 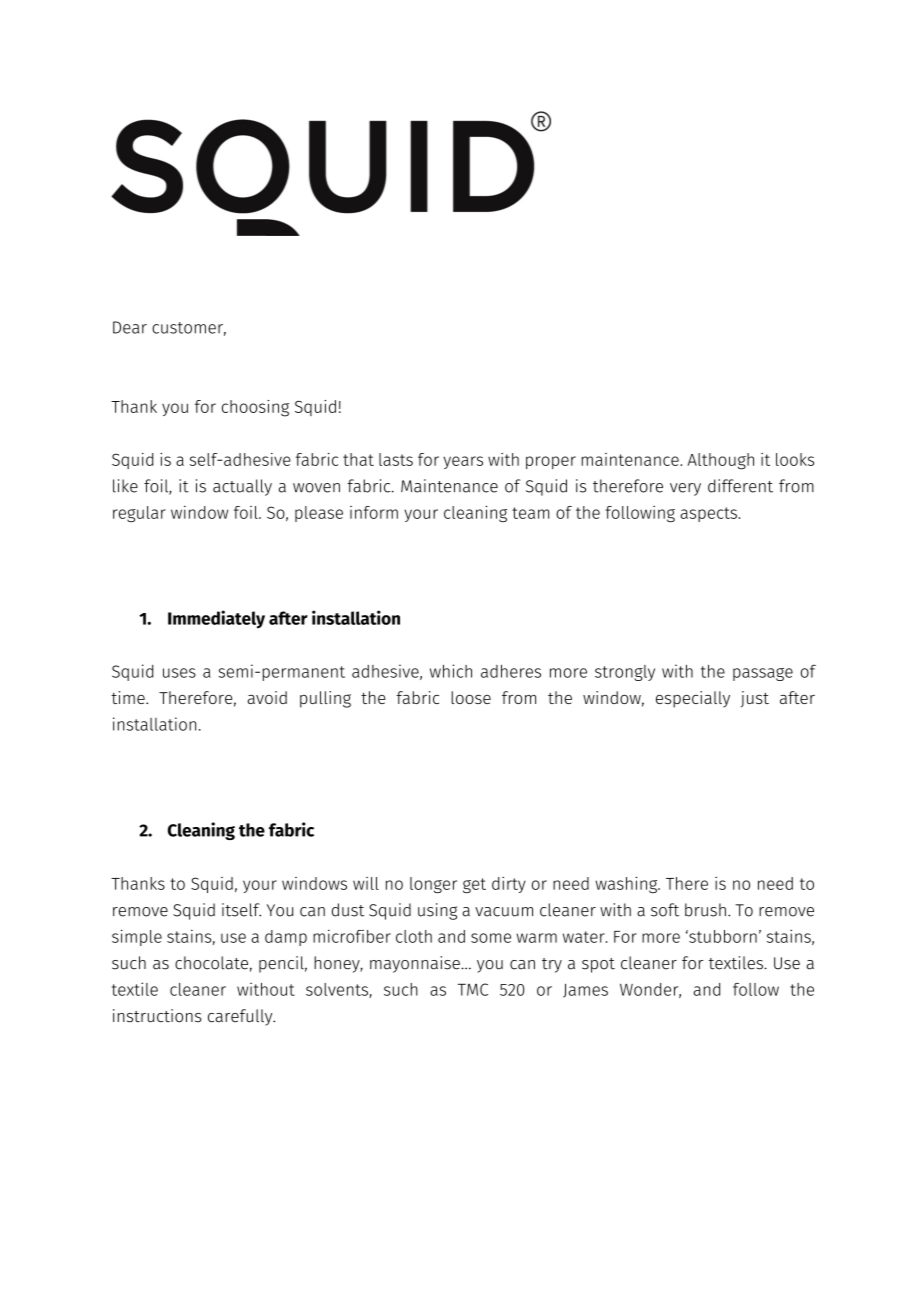 What do you see at coordinates (530, 513) in the screenshot?
I see `team` at bounding box center [530, 513].
